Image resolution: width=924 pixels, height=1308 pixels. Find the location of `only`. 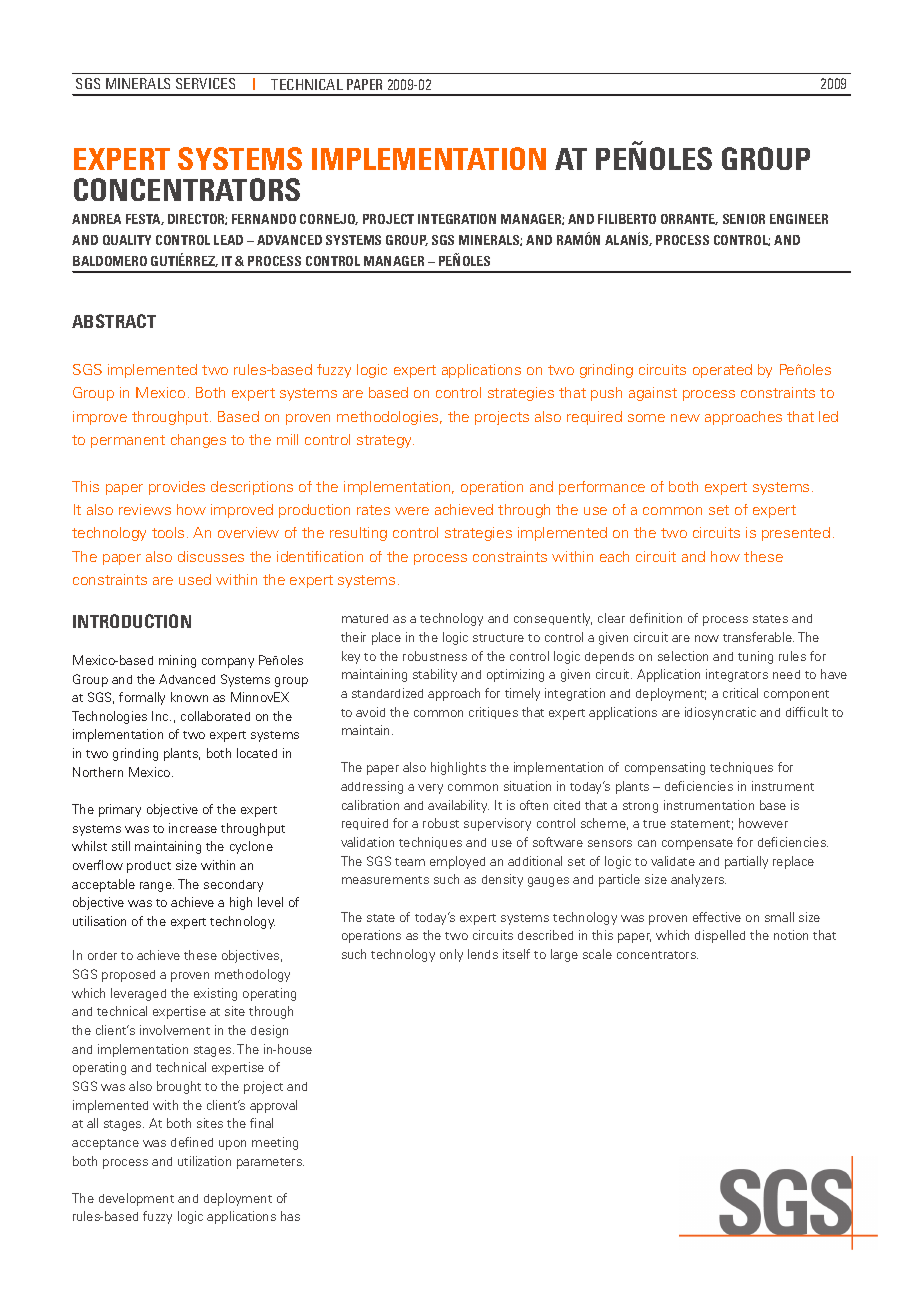

only is located at coordinates (451, 955).
